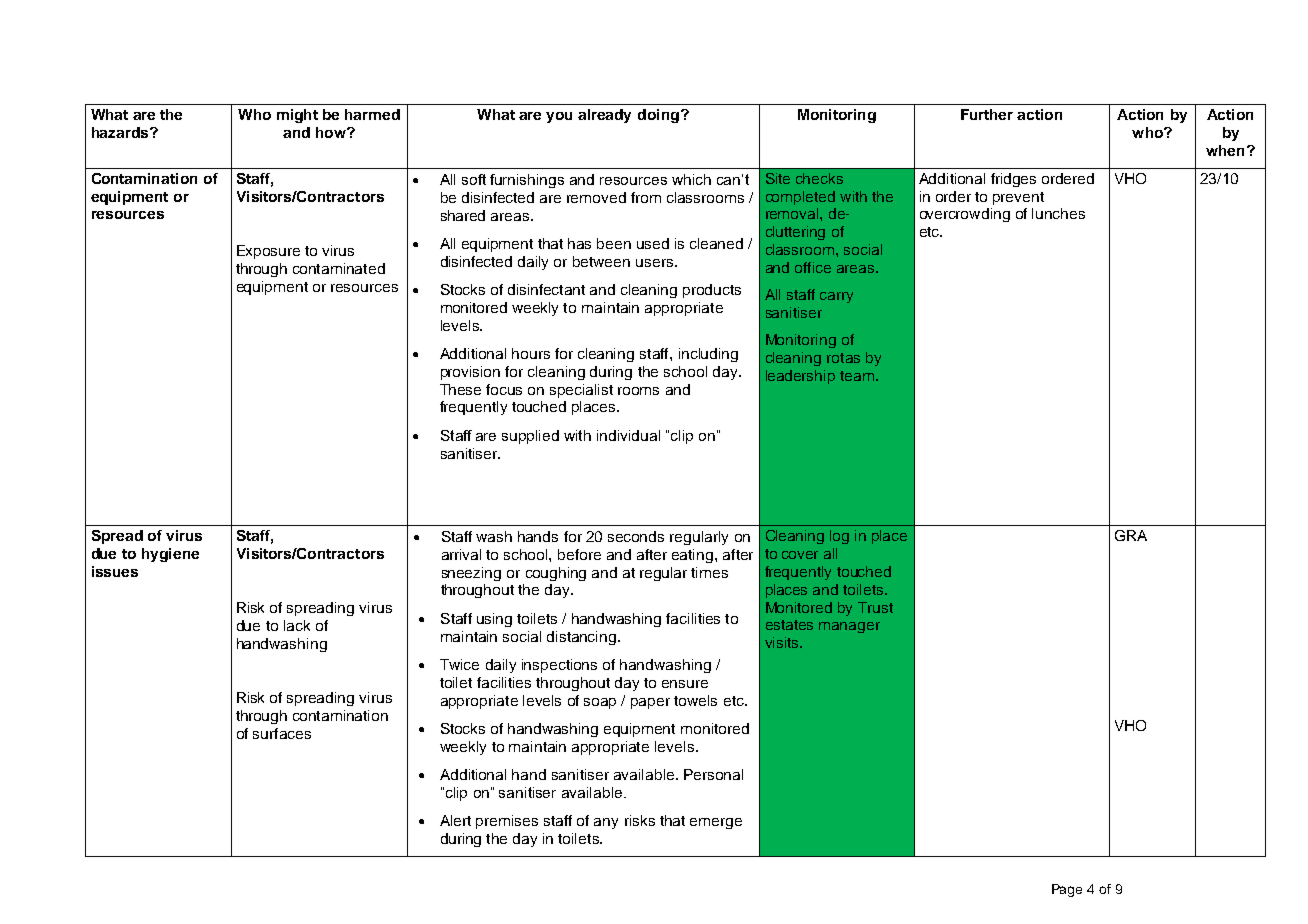 This screenshot has height=924, width=1308. I want to click on GRA, so click(1131, 535).
